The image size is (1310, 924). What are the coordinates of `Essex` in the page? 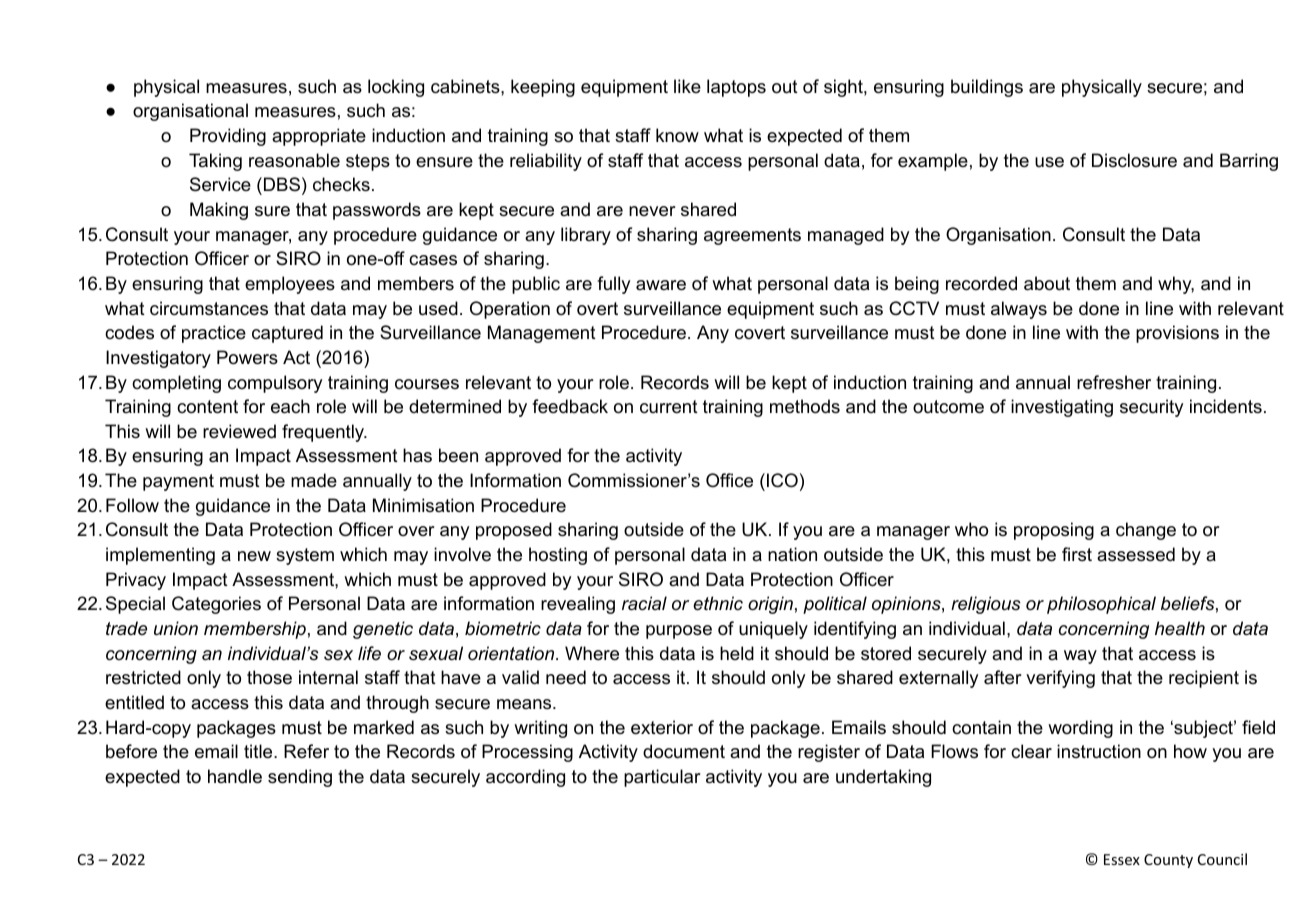 It's located at (1122, 859).
